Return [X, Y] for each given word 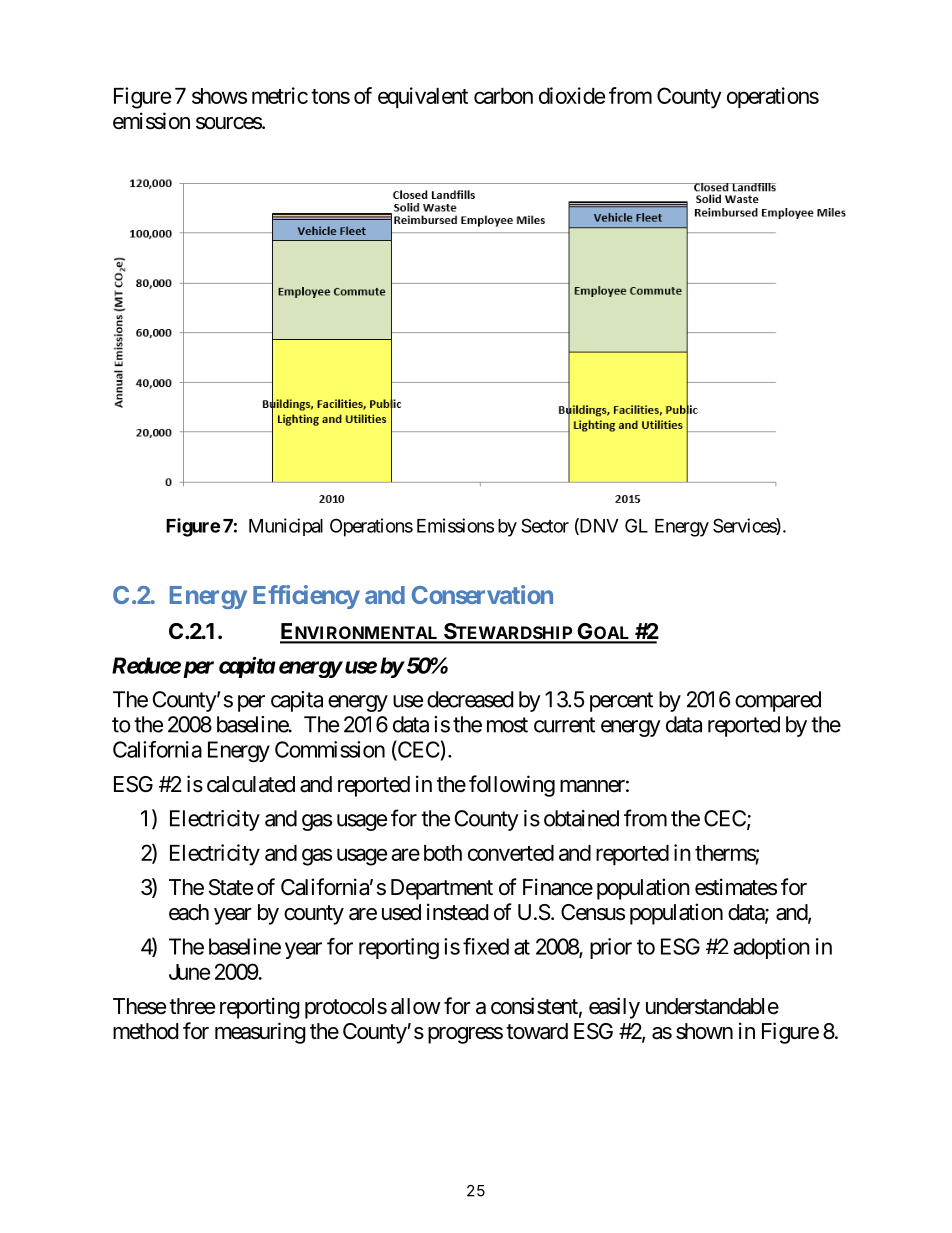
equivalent [423, 98]
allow [416, 1006]
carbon [503, 96]
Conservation [482, 594]
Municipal [286, 527]
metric [280, 95]
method [145, 1031]
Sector [545, 525]
